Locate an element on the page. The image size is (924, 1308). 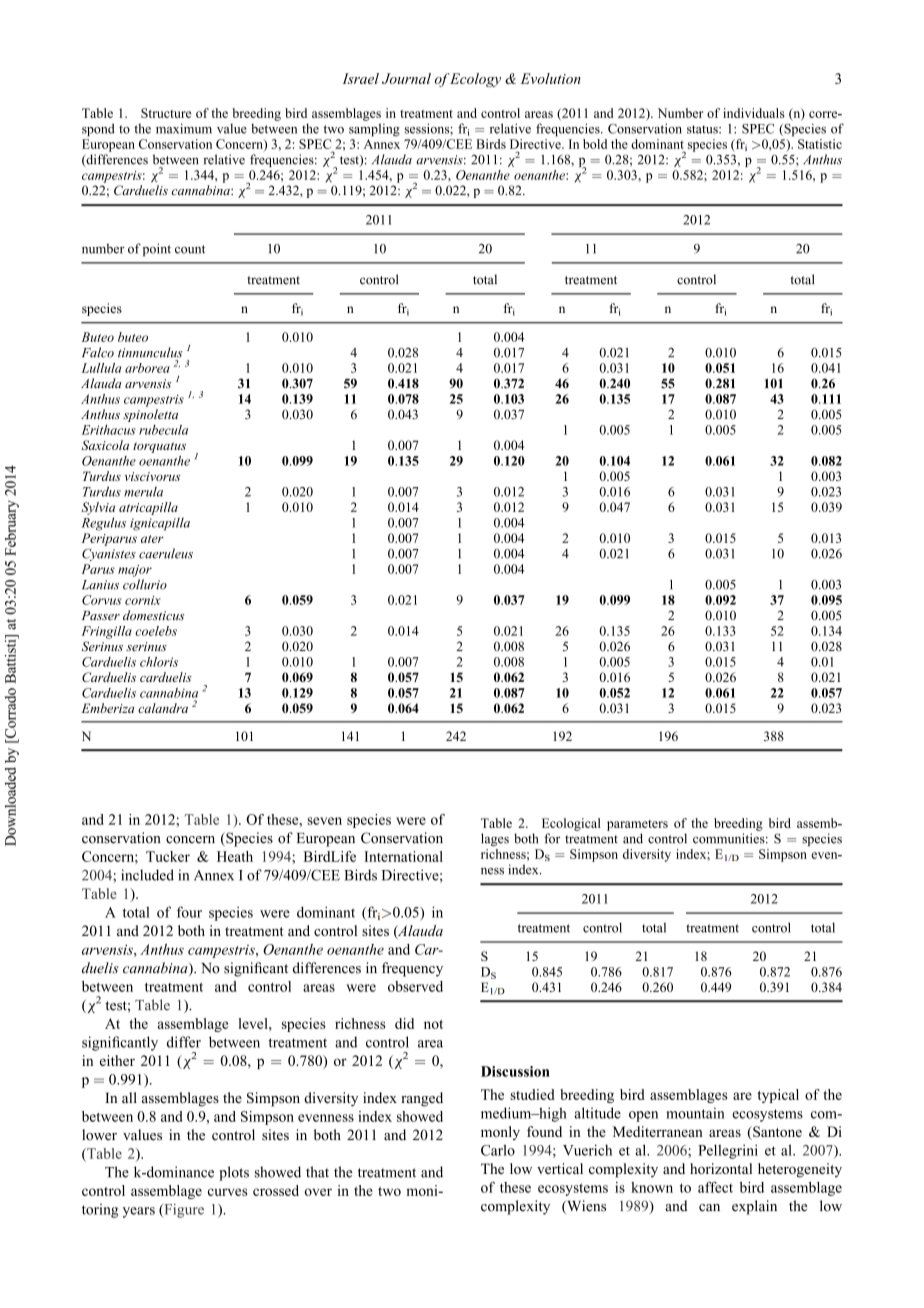
frequency is located at coordinates (412, 969).
